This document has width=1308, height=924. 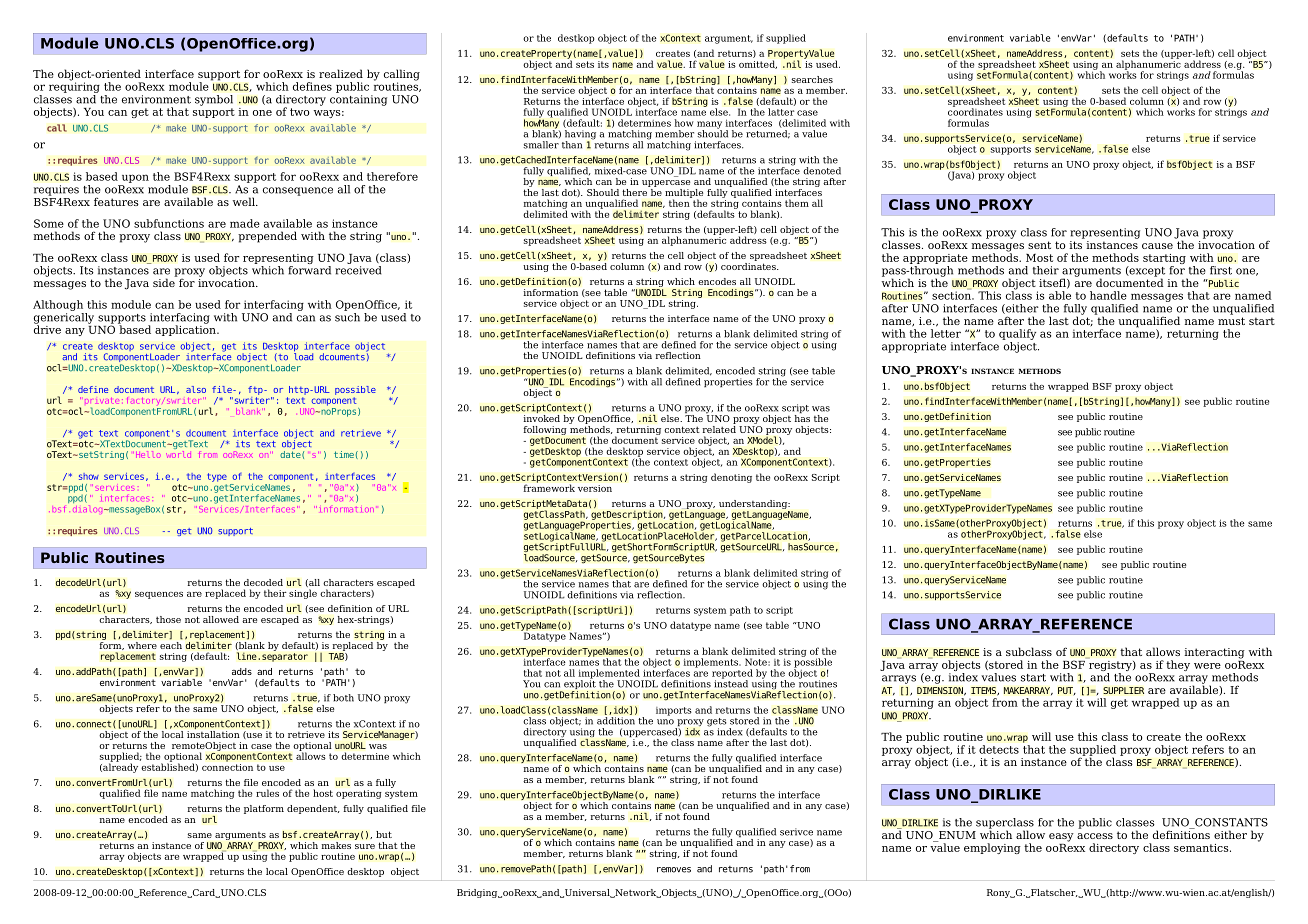 What do you see at coordinates (159, 595) in the document?
I see `sequences` at bounding box center [159, 595].
